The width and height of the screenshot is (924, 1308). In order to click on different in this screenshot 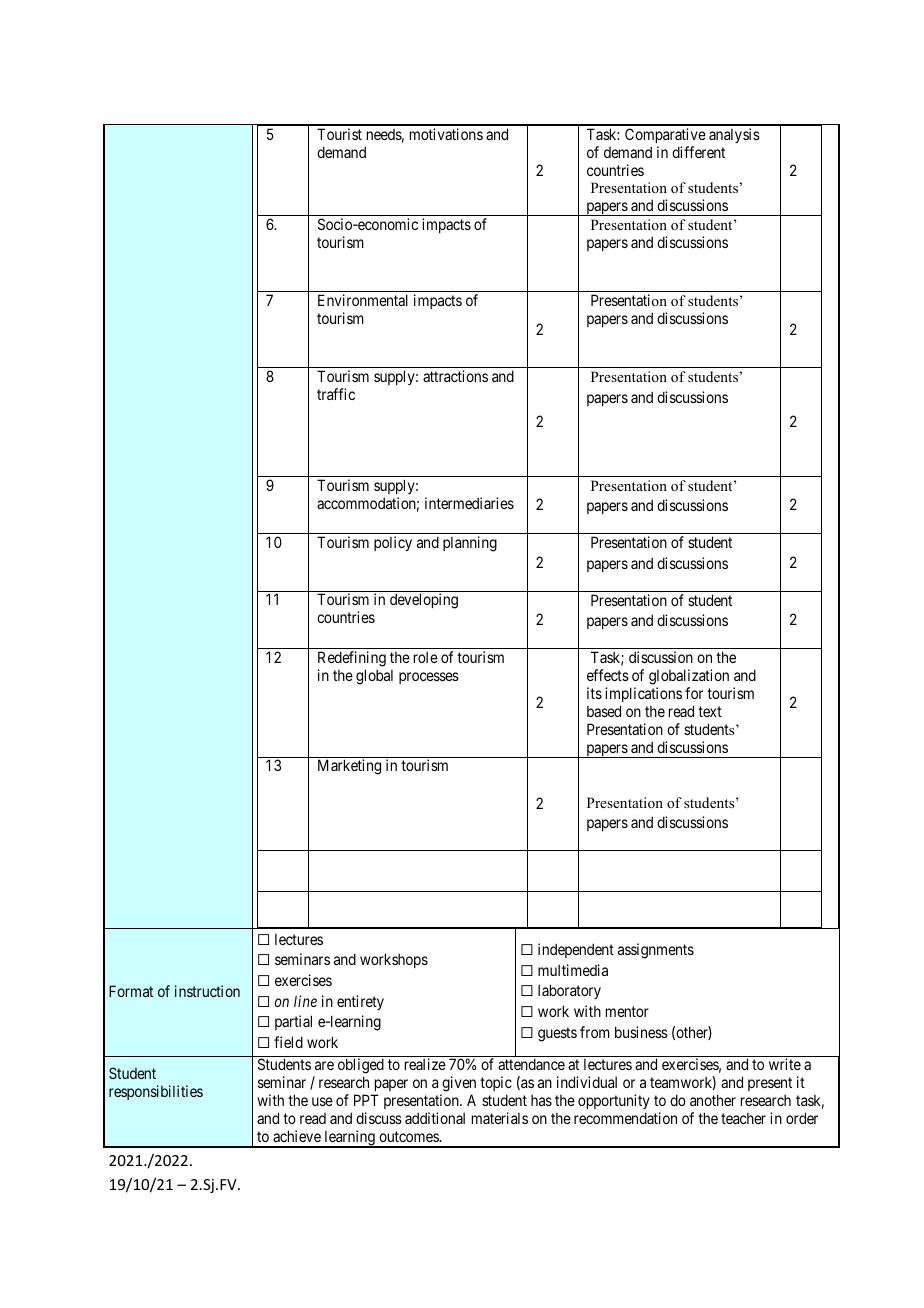, I will do `click(698, 152)`.
